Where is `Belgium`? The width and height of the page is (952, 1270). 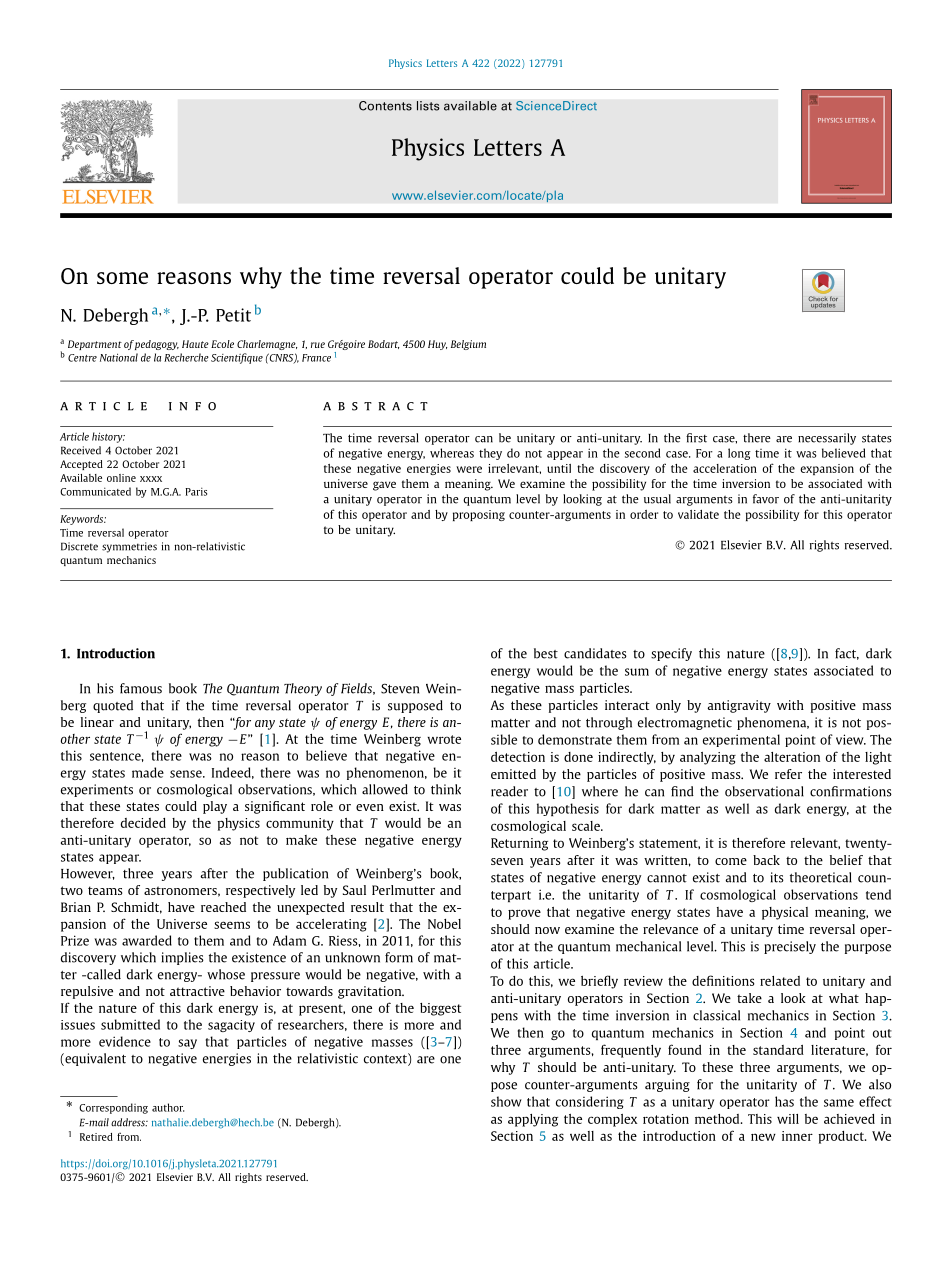 Belgium is located at coordinates (468, 345).
